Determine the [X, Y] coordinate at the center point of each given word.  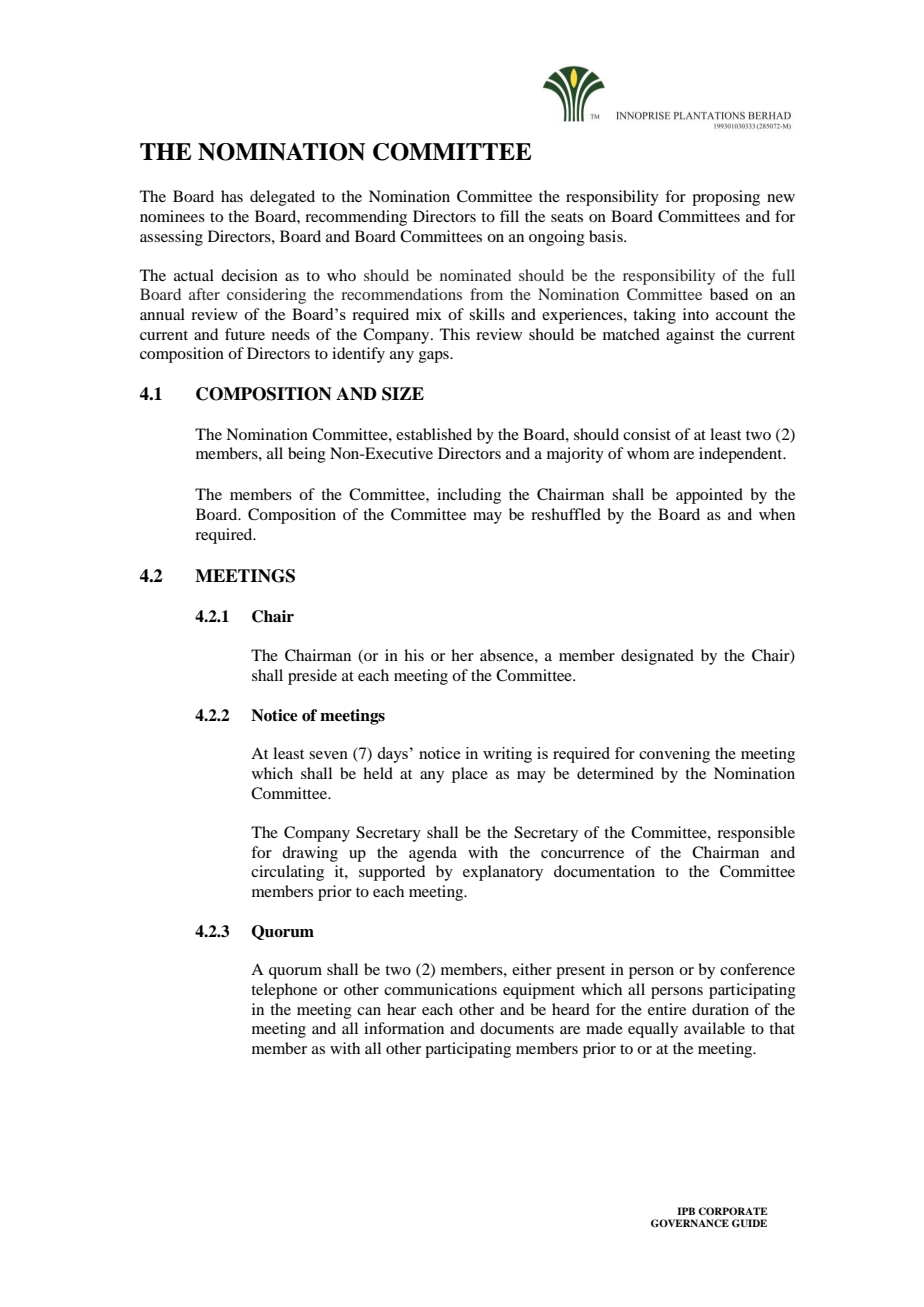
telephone [284, 991]
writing [507, 755]
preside [312, 677]
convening [674, 755]
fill [509, 216]
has [232, 196]
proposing [726, 198]
